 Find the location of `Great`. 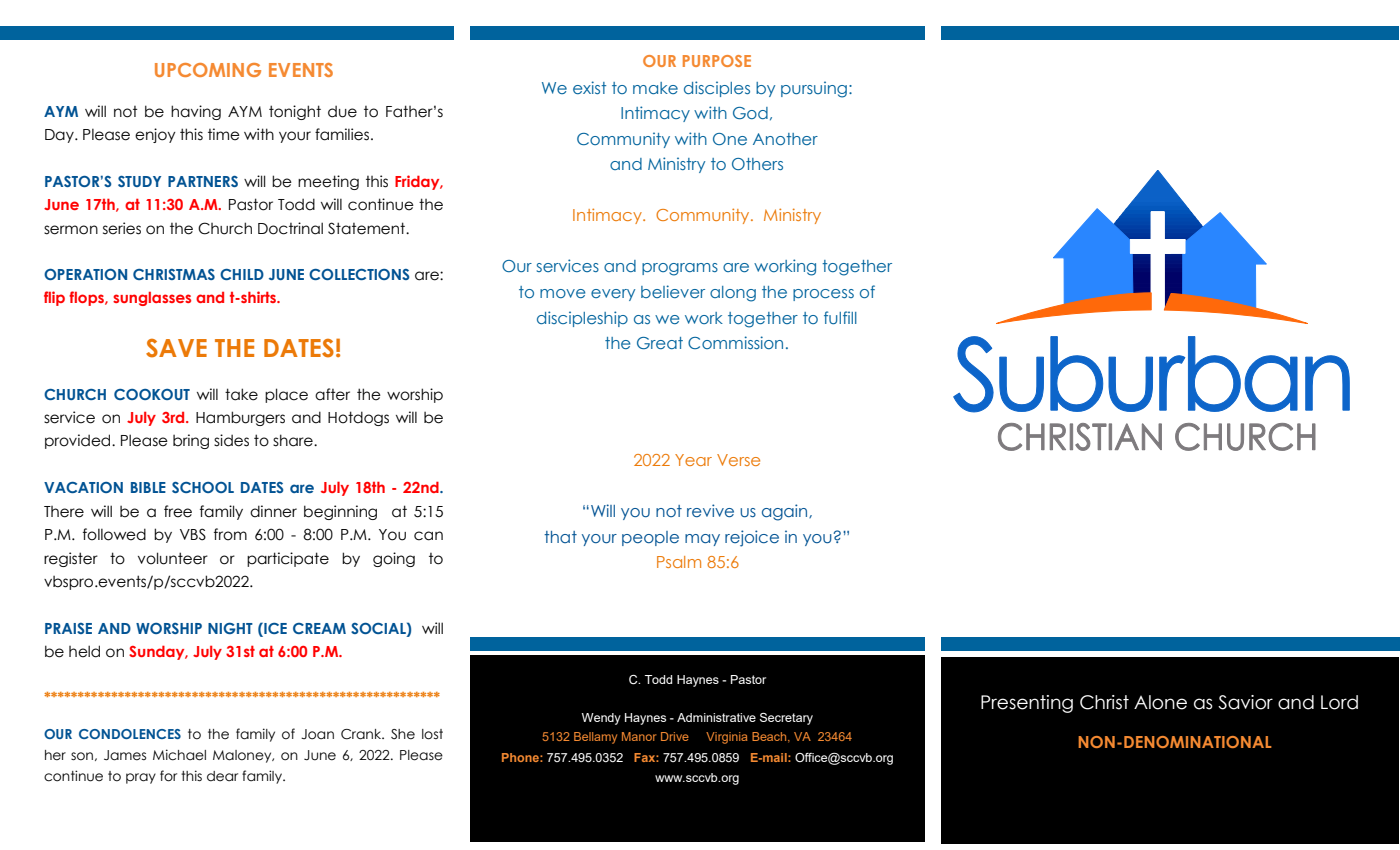

Great is located at coordinates (660, 343).
